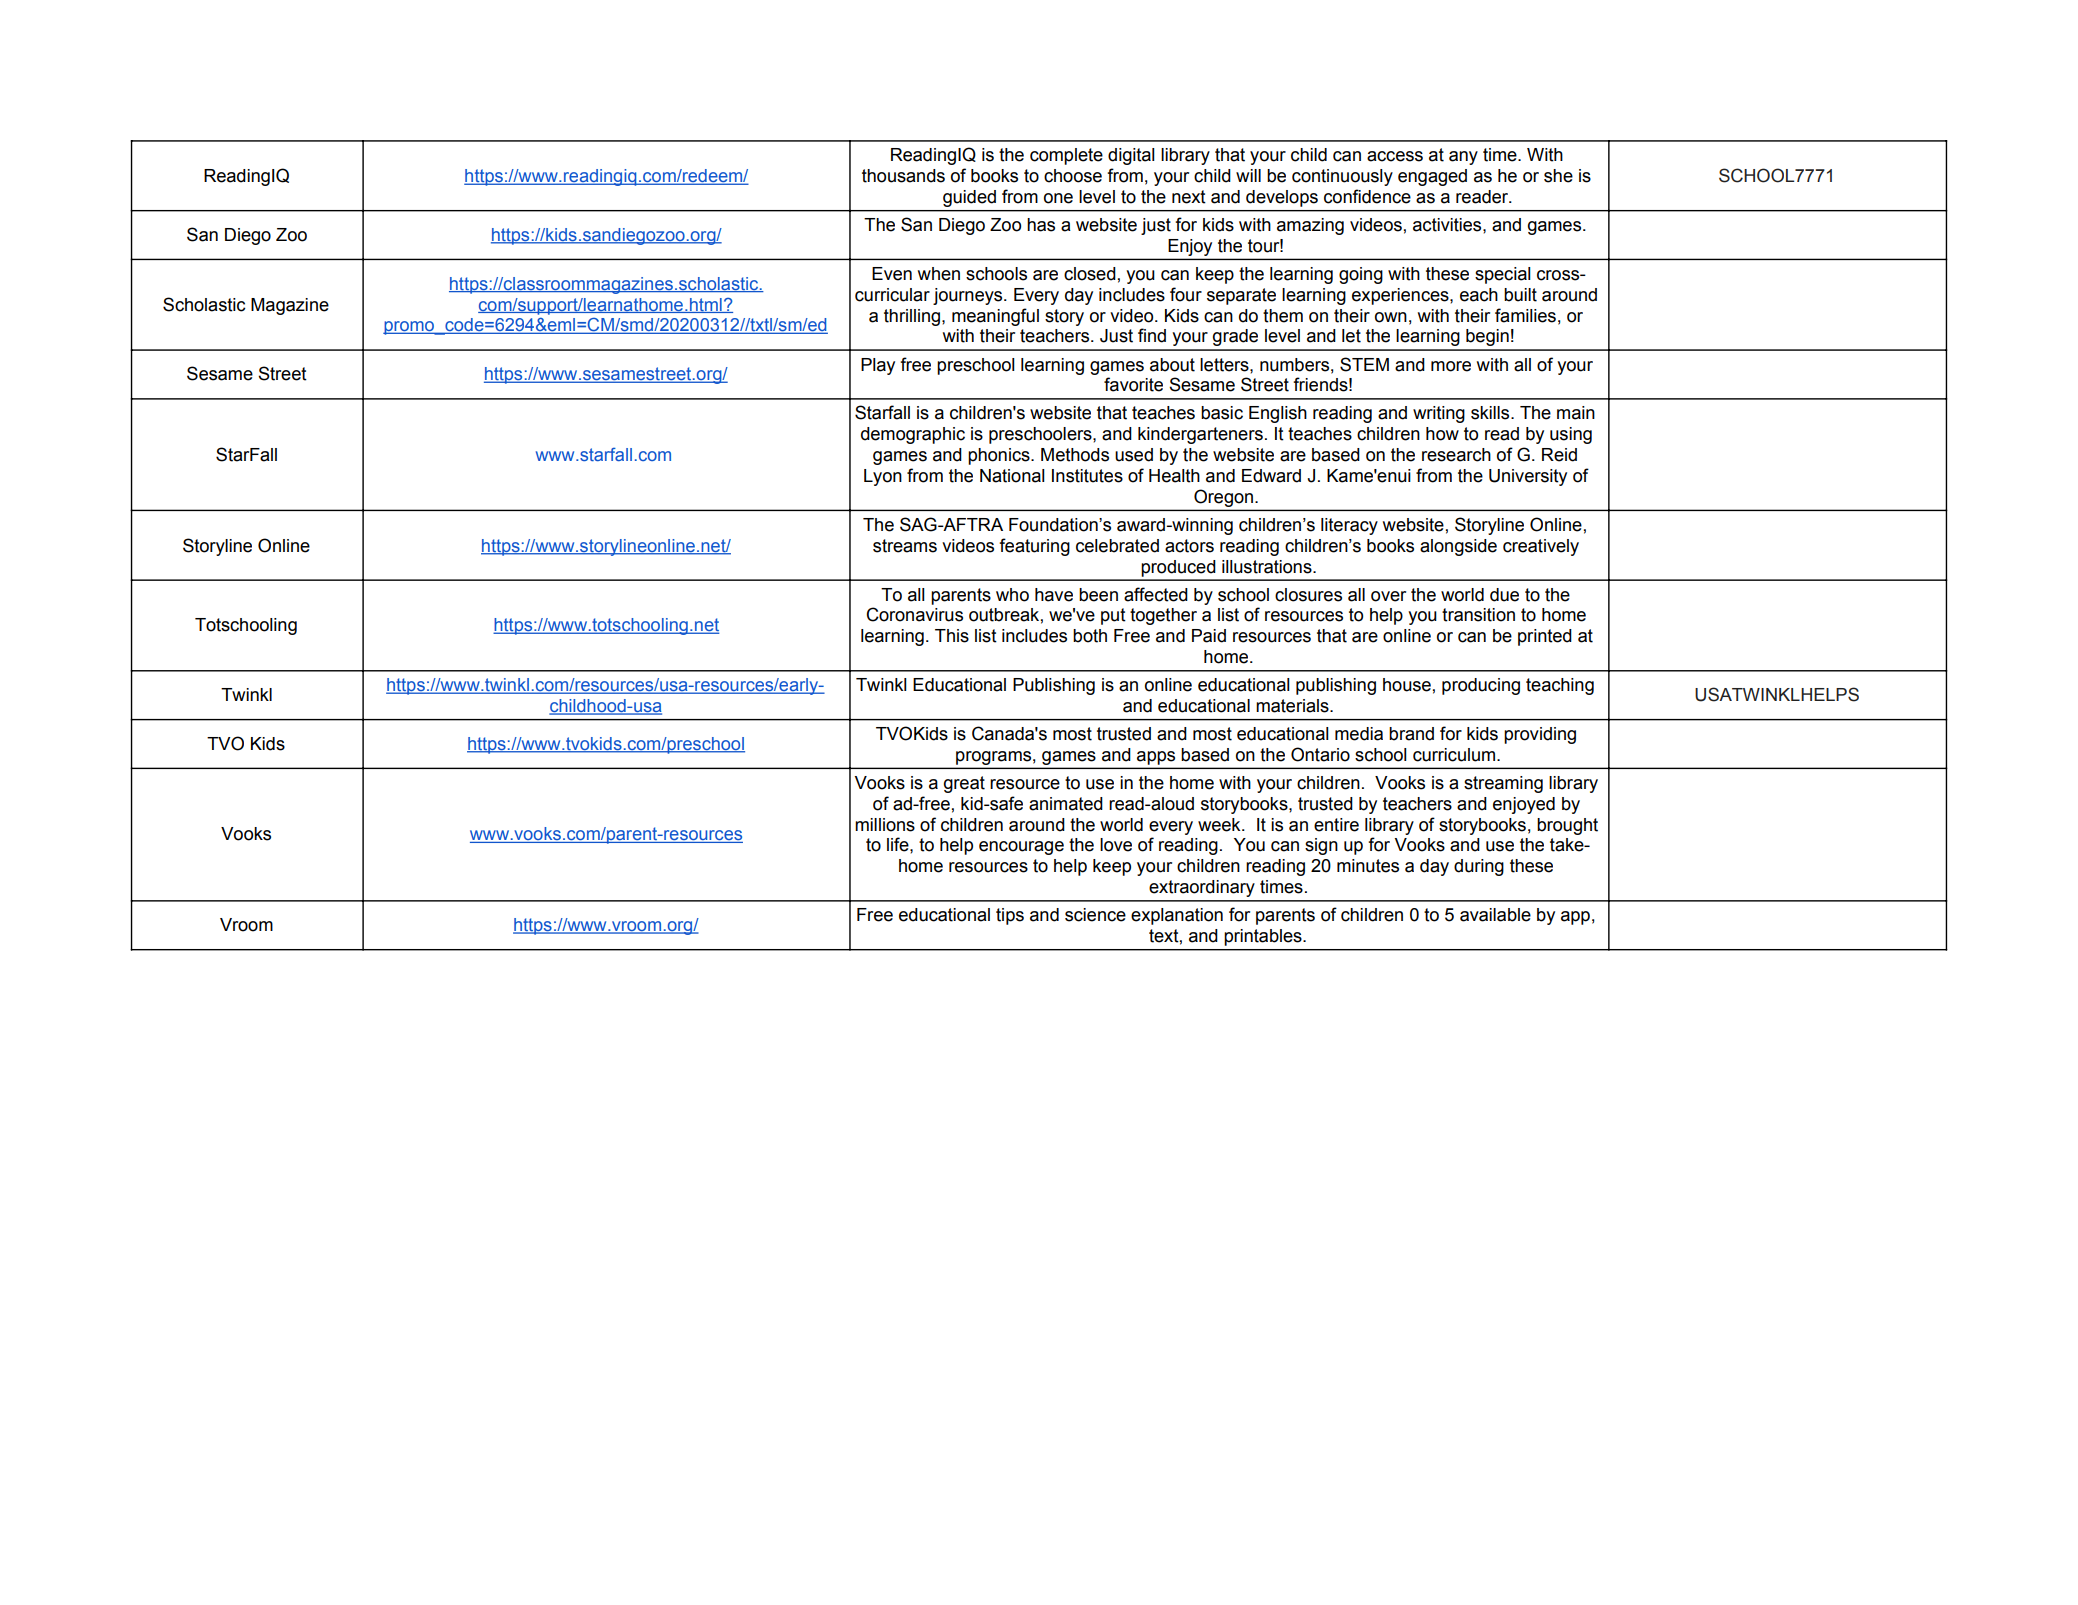  Describe the element at coordinates (969, 198) in the screenshot. I see `guided` at that location.
